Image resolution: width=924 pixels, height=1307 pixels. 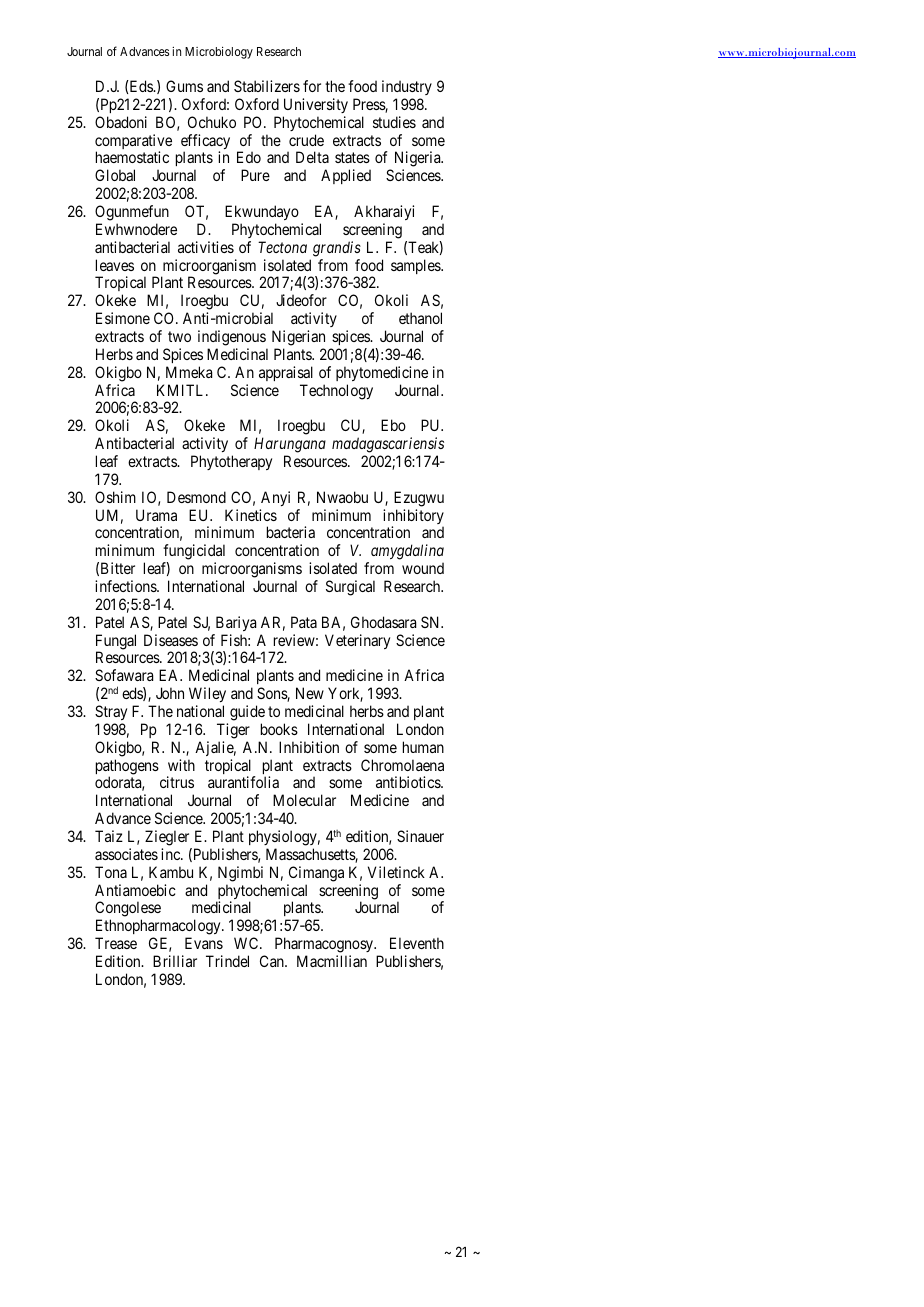 I want to click on Veterinary, so click(x=357, y=641).
